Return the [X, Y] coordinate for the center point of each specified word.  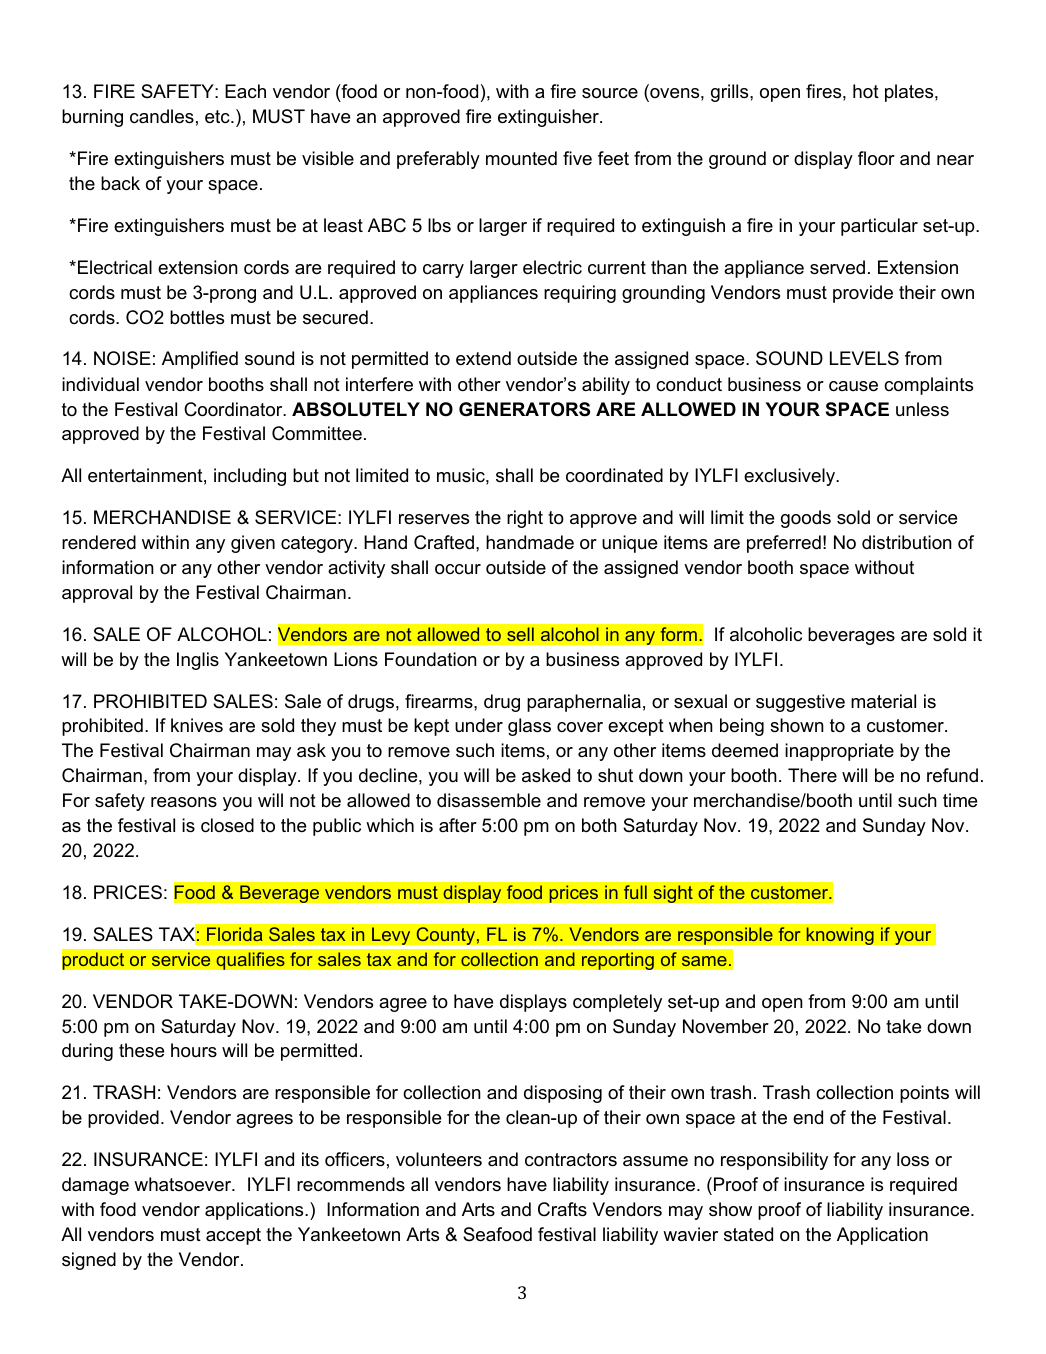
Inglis [198, 661]
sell [520, 634]
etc [218, 116]
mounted [521, 158]
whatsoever [184, 1184]
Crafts [562, 1209]
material [883, 701]
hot [866, 91]
